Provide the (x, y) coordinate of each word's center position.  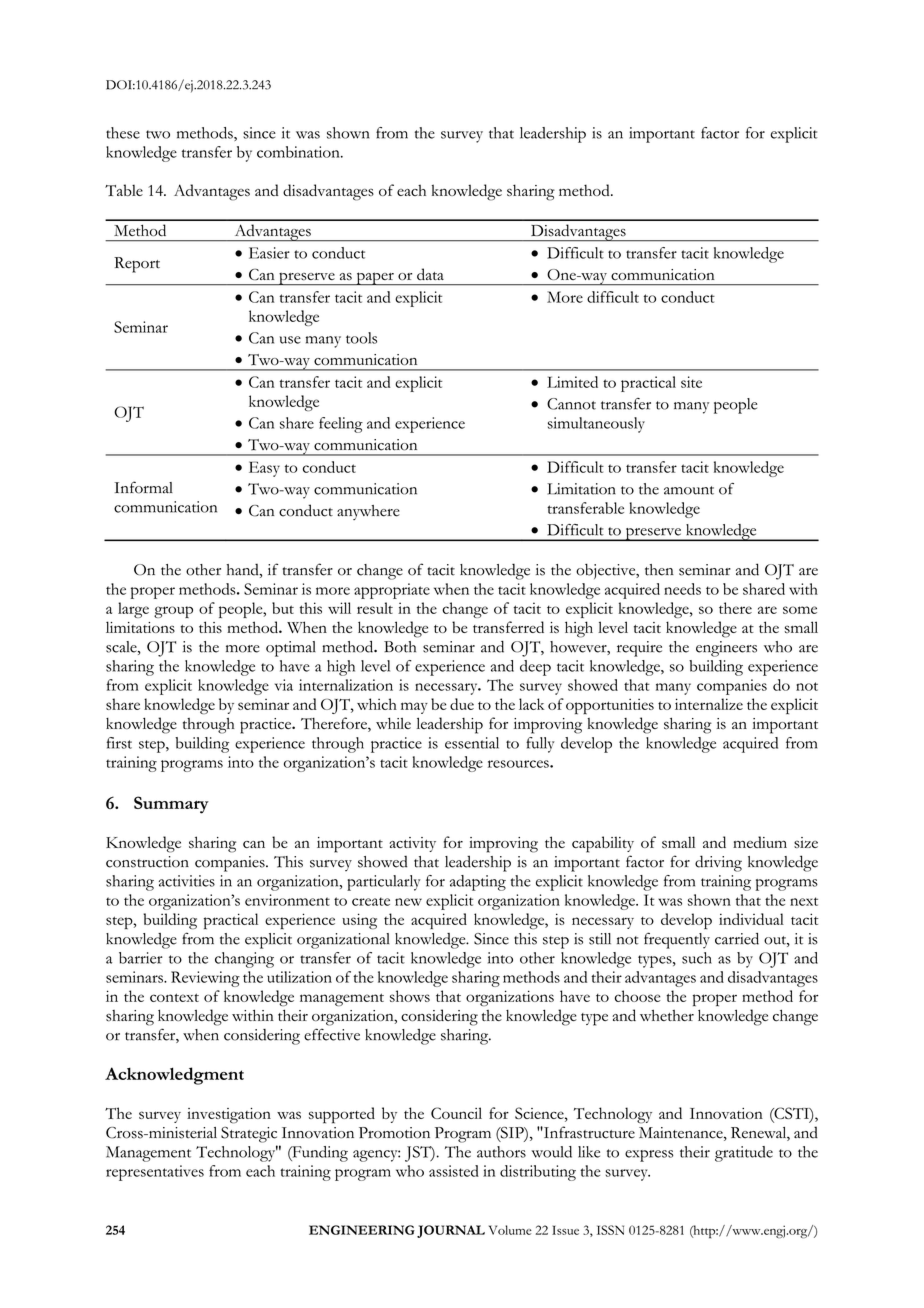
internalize (709, 704)
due (462, 704)
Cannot (571, 404)
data (430, 274)
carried (737, 939)
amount (689, 490)
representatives (155, 1173)
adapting (478, 883)
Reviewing (205, 979)
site (691, 382)
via (284, 685)
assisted (454, 1171)
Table (124, 190)
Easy (264, 469)
